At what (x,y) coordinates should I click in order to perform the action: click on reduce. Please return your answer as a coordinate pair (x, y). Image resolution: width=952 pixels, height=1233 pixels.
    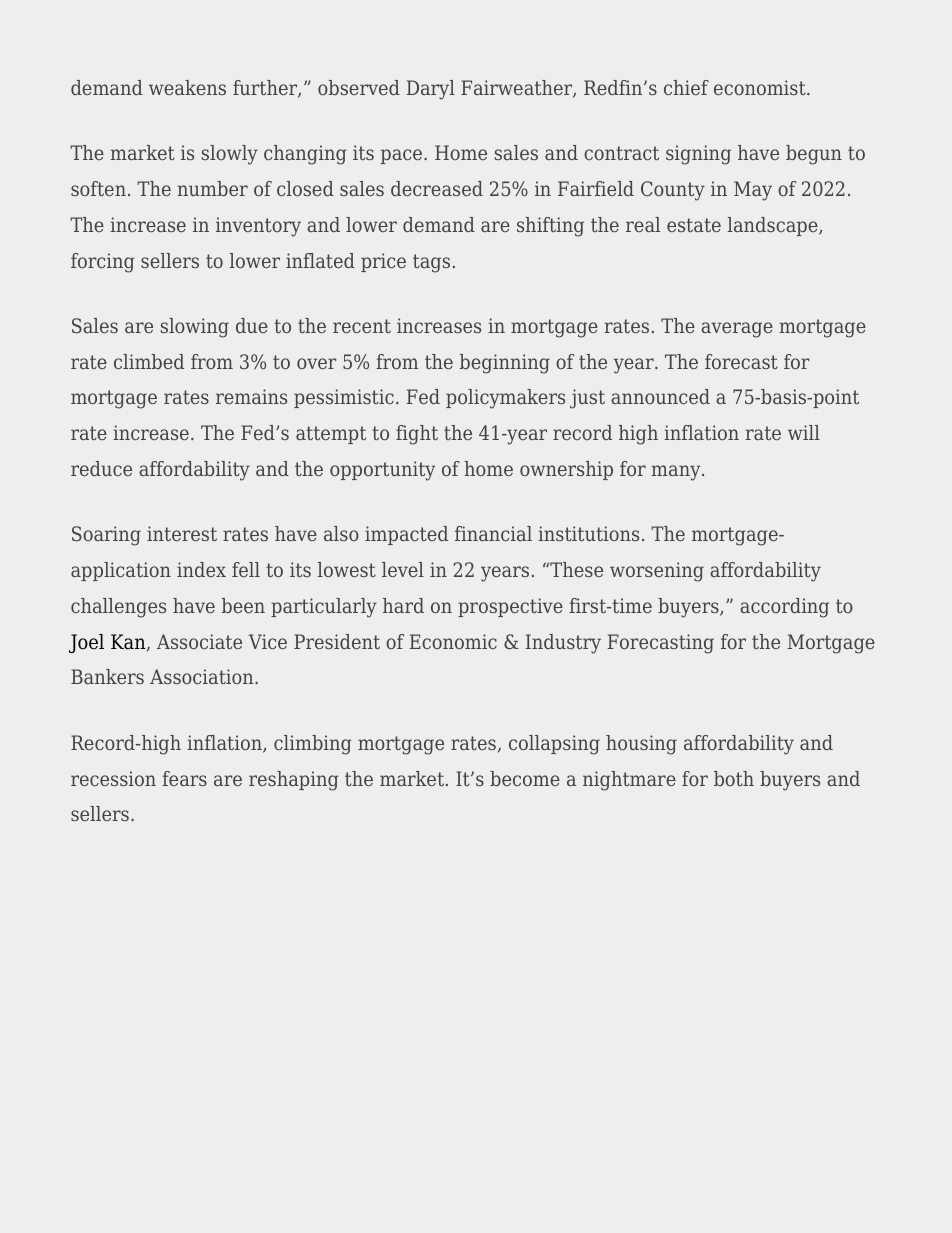
    Looking at the image, I should click on (101, 468).
